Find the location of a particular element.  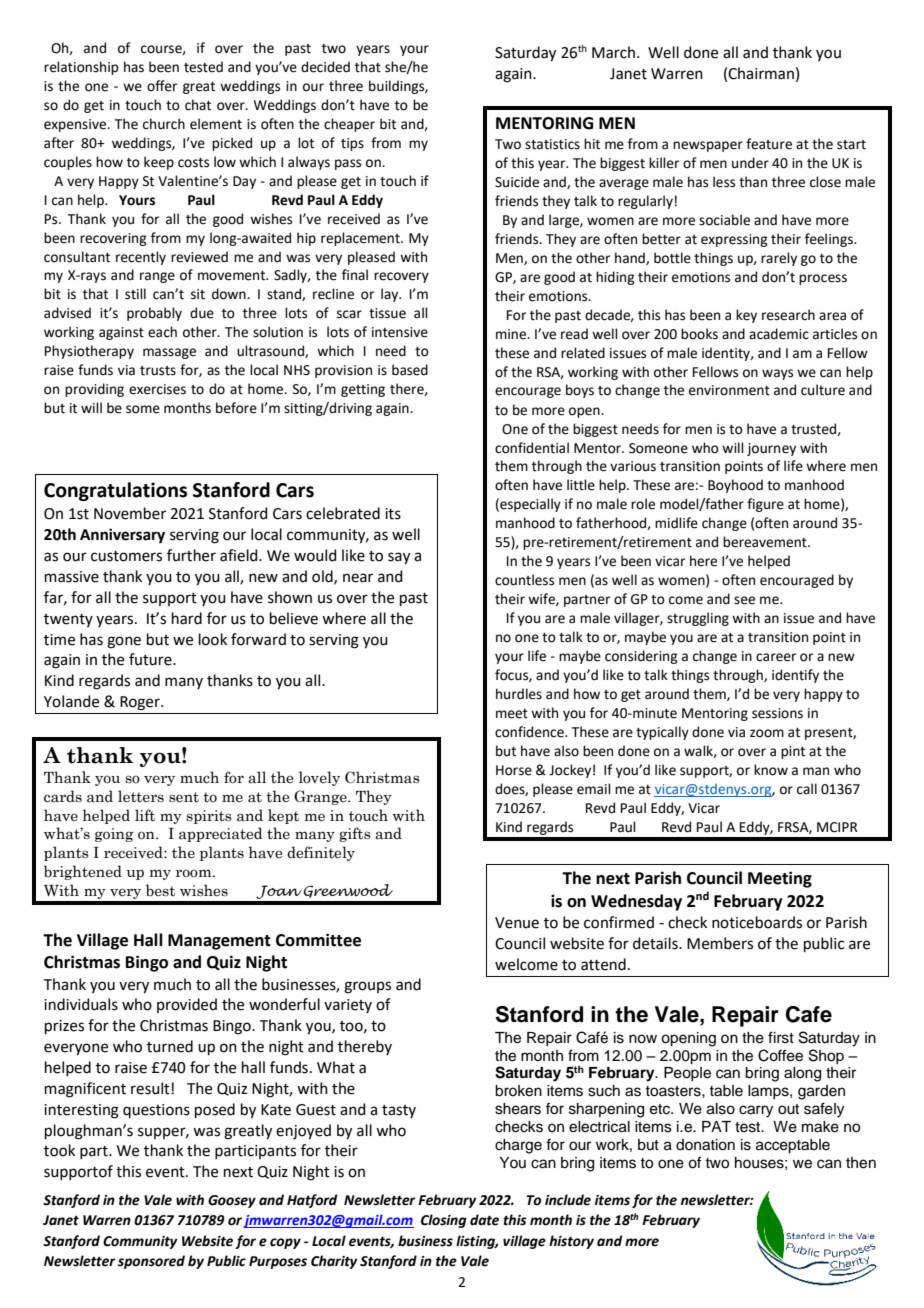

statistics is located at coordinates (552, 144).
